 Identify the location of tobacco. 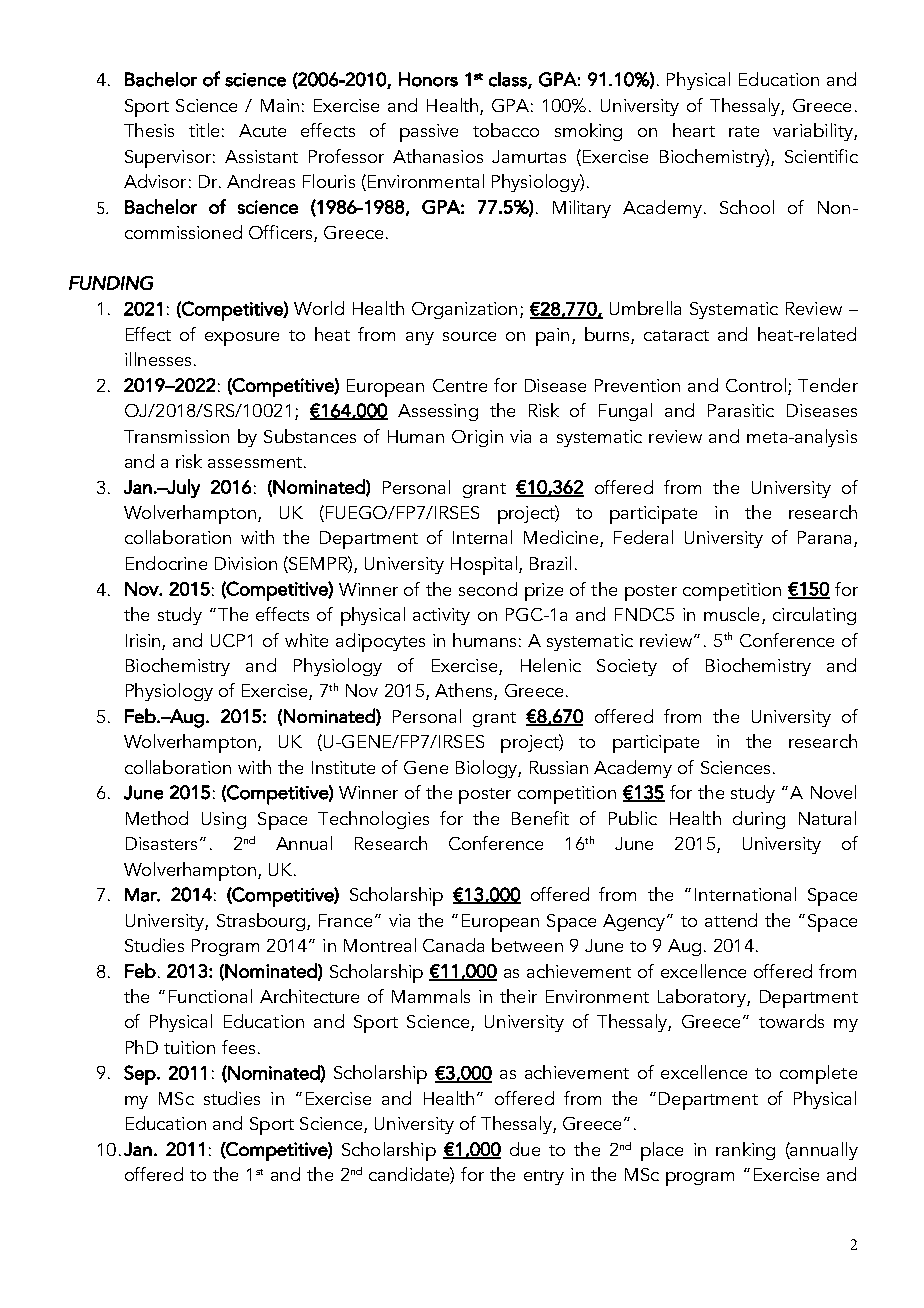
(506, 130).
